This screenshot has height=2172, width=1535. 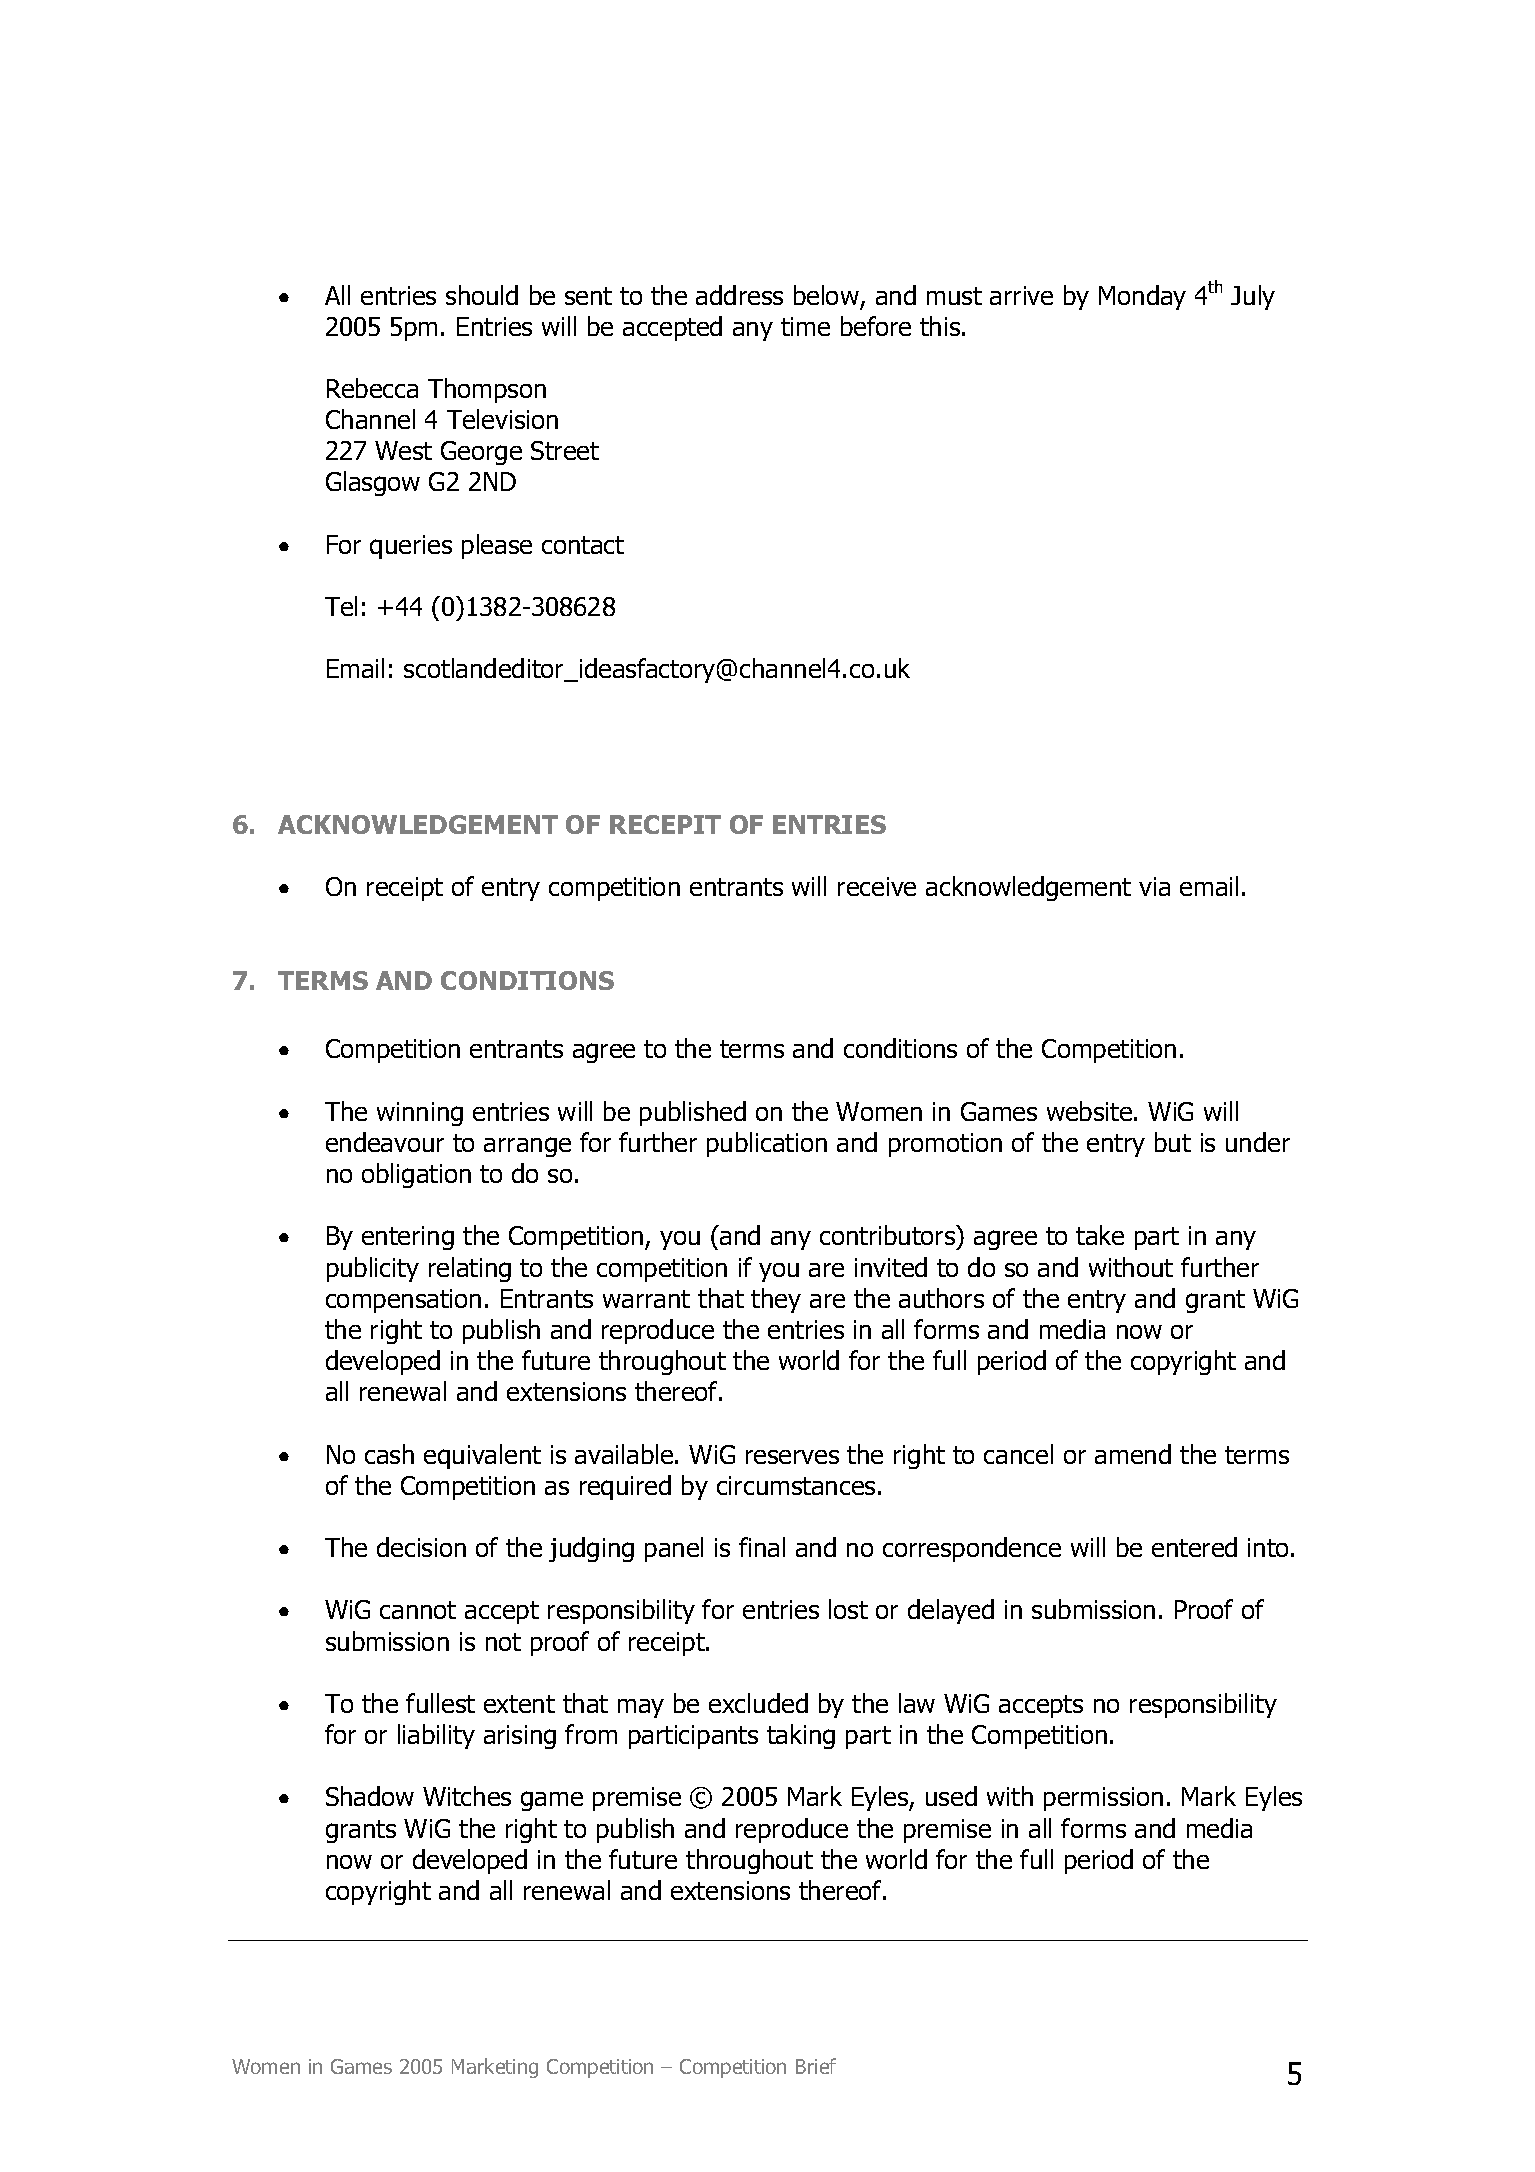 I want to click on obligation, so click(x=416, y=1175).
